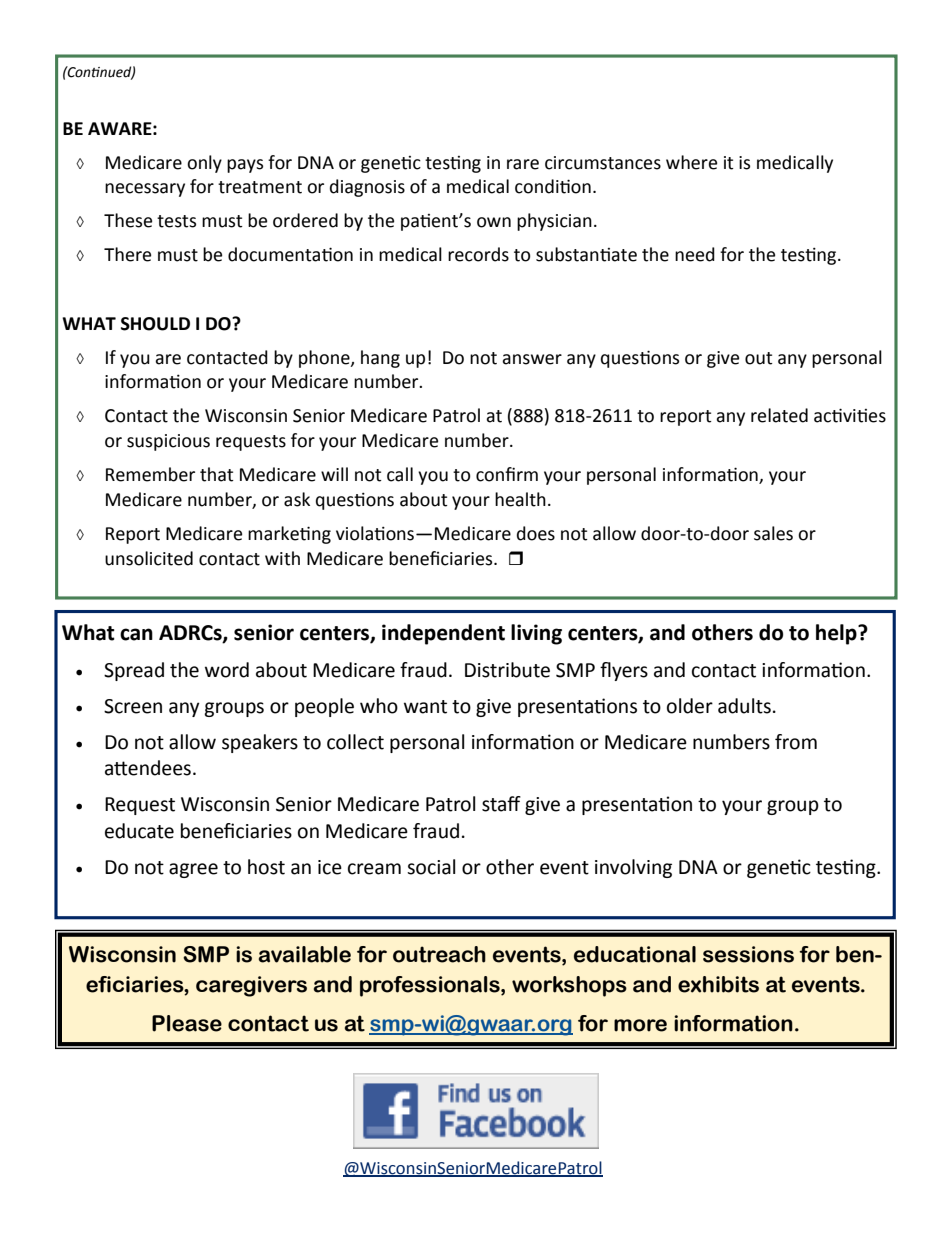 The image size is (952, 1233). Describe the element at coordinates (569, 986) in the document. I see `workshops` at that location.
